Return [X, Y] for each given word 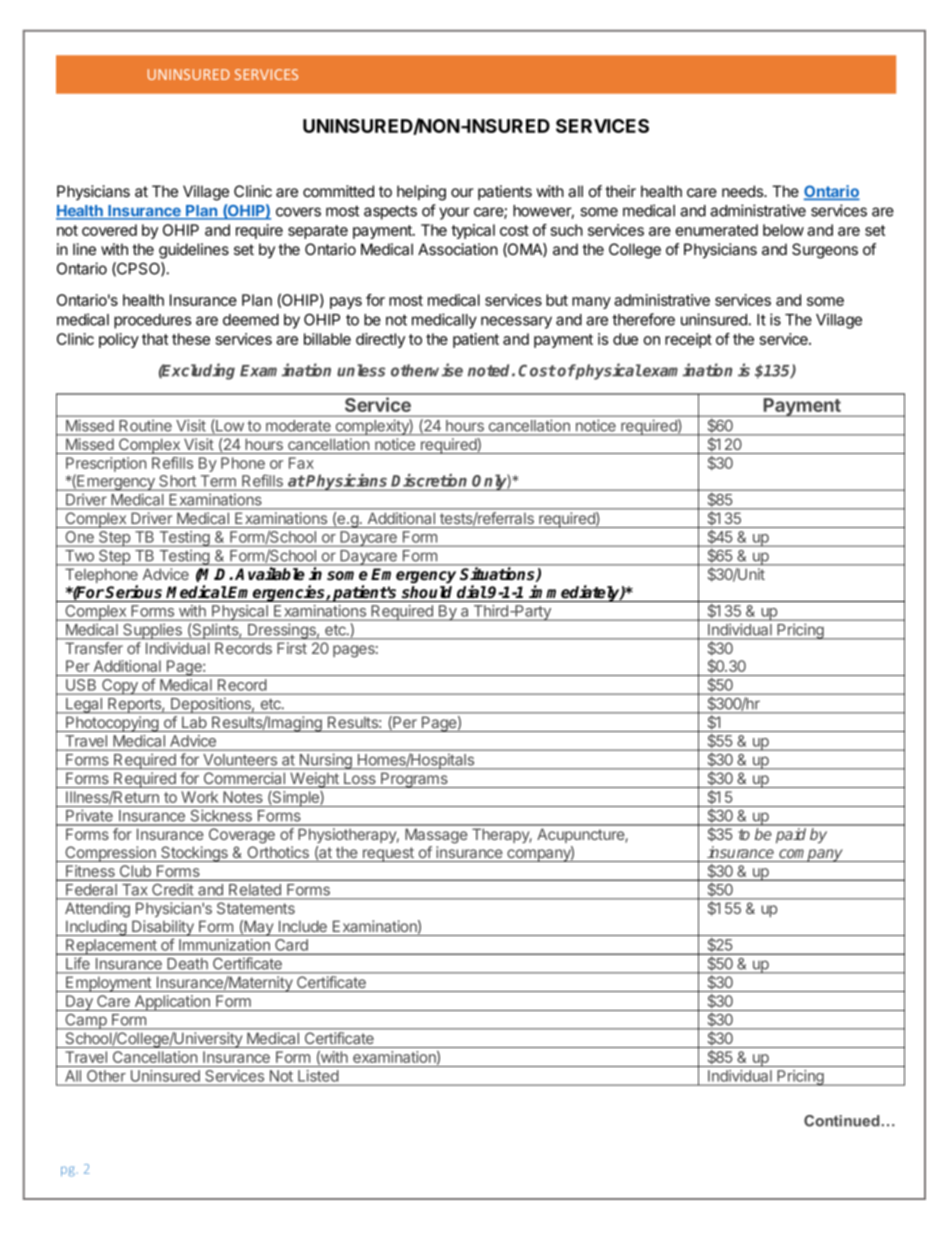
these [191, 339]
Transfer [94, 648]
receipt [688, 340]
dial [472, 592]
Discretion [429, 480]
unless [361, 370]
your [454, 213]
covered [109, 230]
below [783, 230]
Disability [163, 928]
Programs [414, 780]
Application [172, 1003]
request [388, 854]
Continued [842, 1121]
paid [791, 835]
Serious [133, 592]
